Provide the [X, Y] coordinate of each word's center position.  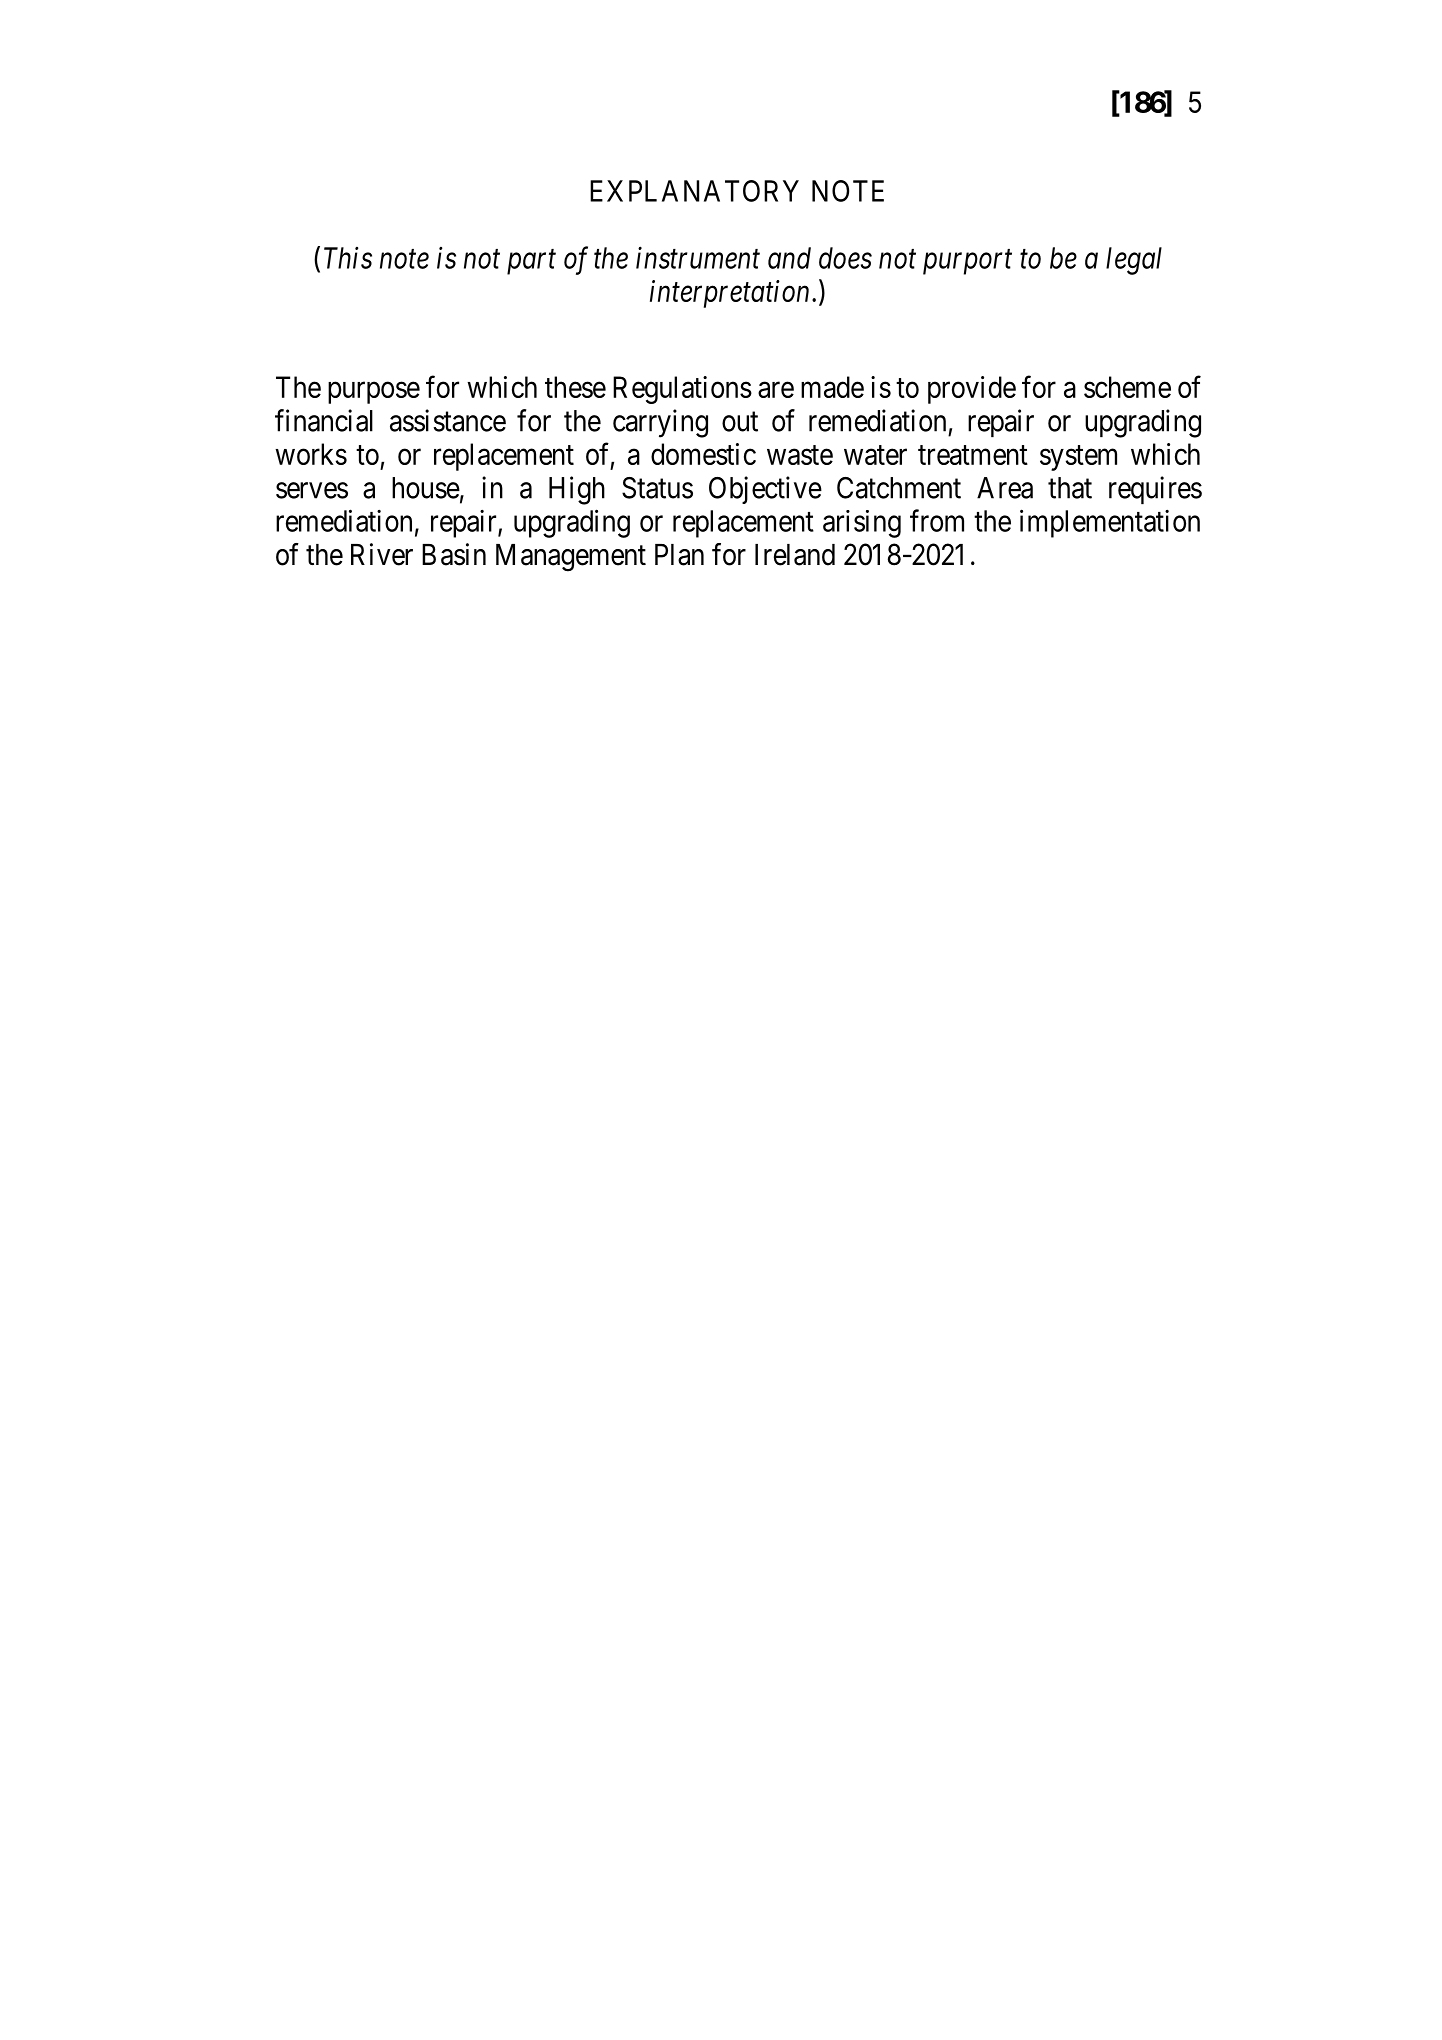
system [1078, 458]
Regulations [682, 390]
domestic [703, 454]
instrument [698, 258]
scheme [1127, 387]
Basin [454, 554]
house [426, 488]
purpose [374, 393]
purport [967, 262]
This [348, 258]
